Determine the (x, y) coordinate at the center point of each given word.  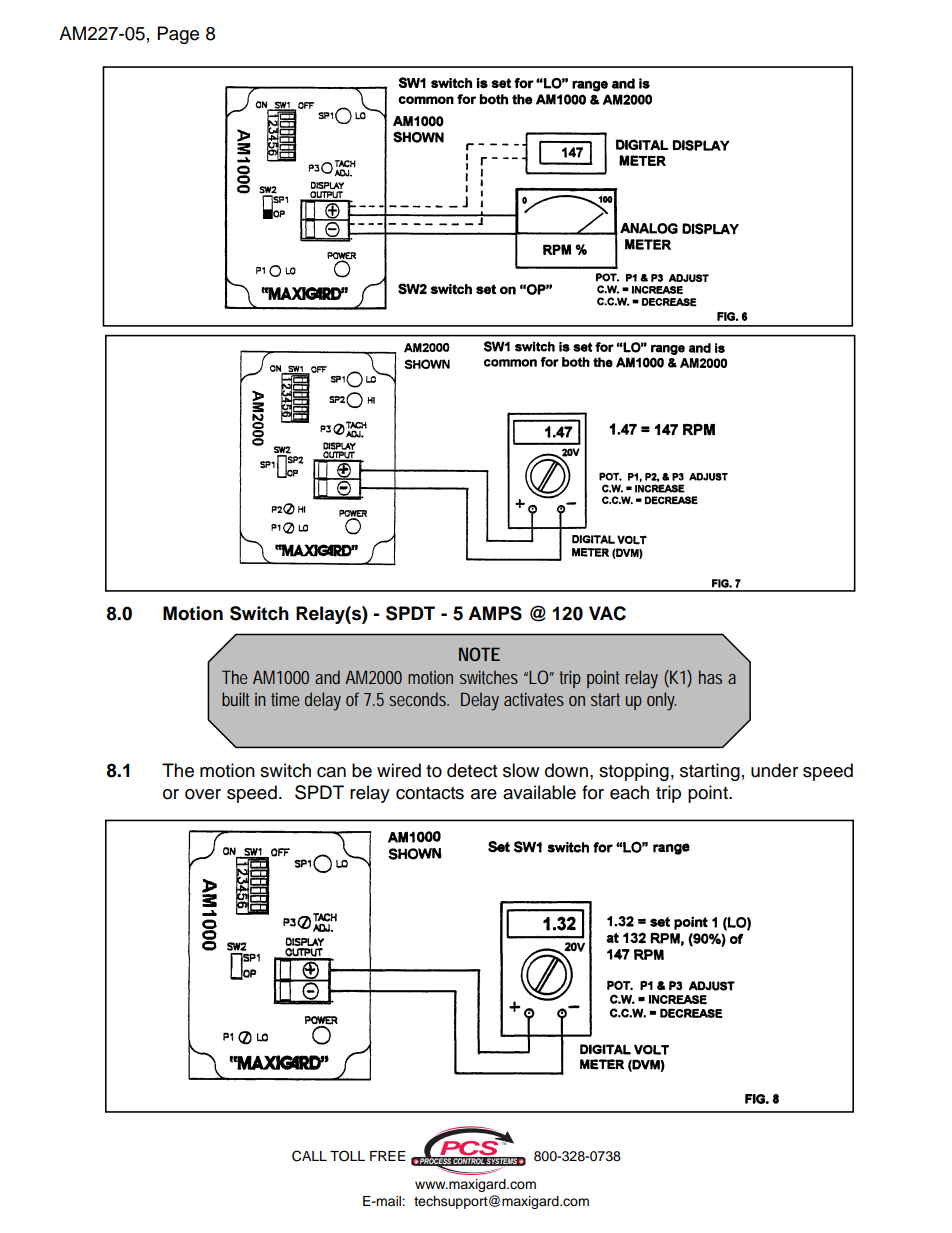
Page (178, 35)
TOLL (347, 1156)
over (203, 794)
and (327, 677)
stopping (634, 772)
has (710, 677)
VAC (607, 613)
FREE (388, 1156)
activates (534, 699)
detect (472, 770)
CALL (309, 1156)
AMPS (495, 613)
